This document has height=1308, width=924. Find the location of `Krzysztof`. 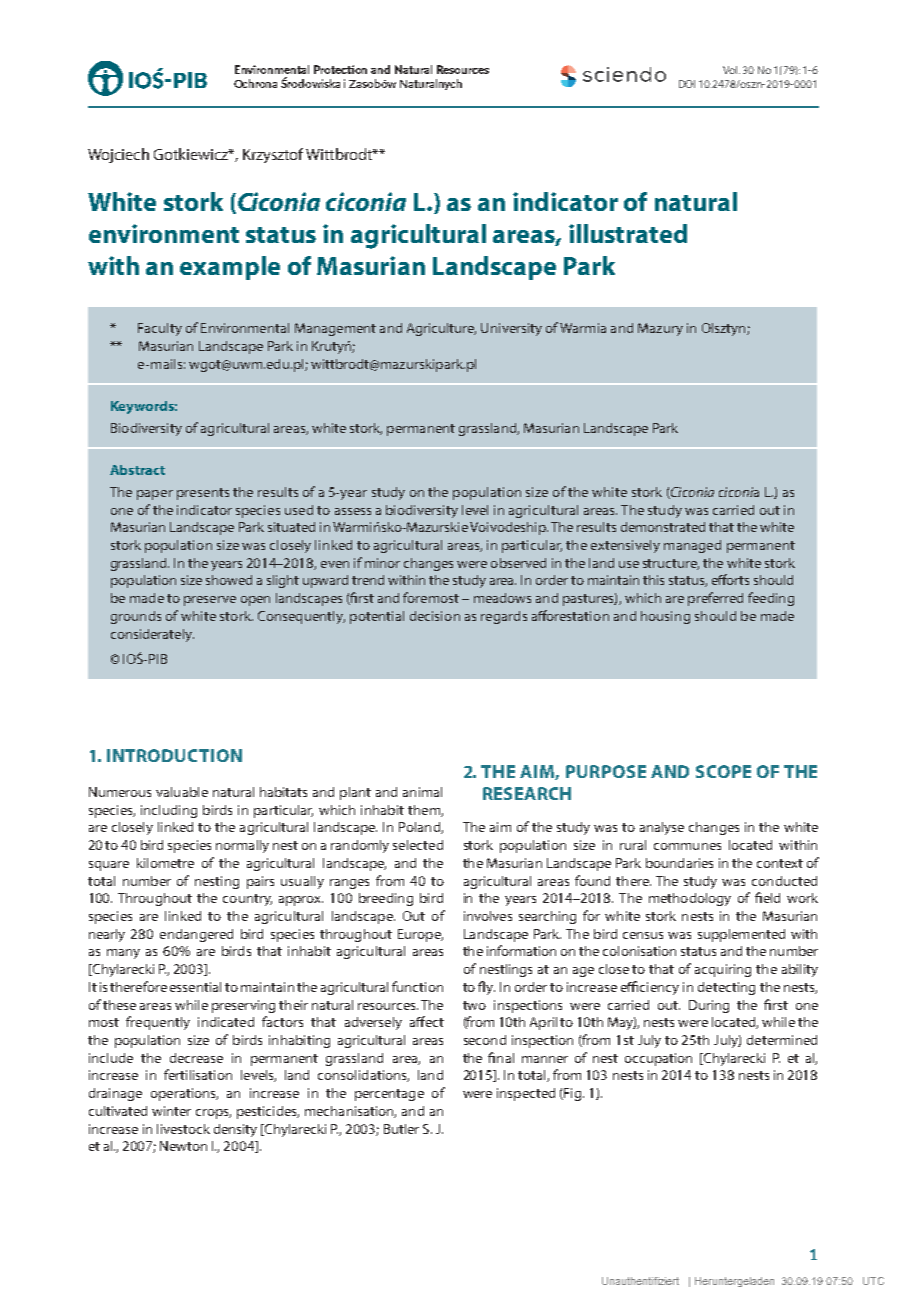

Krzysztof is located at coordinates (273, 155).
